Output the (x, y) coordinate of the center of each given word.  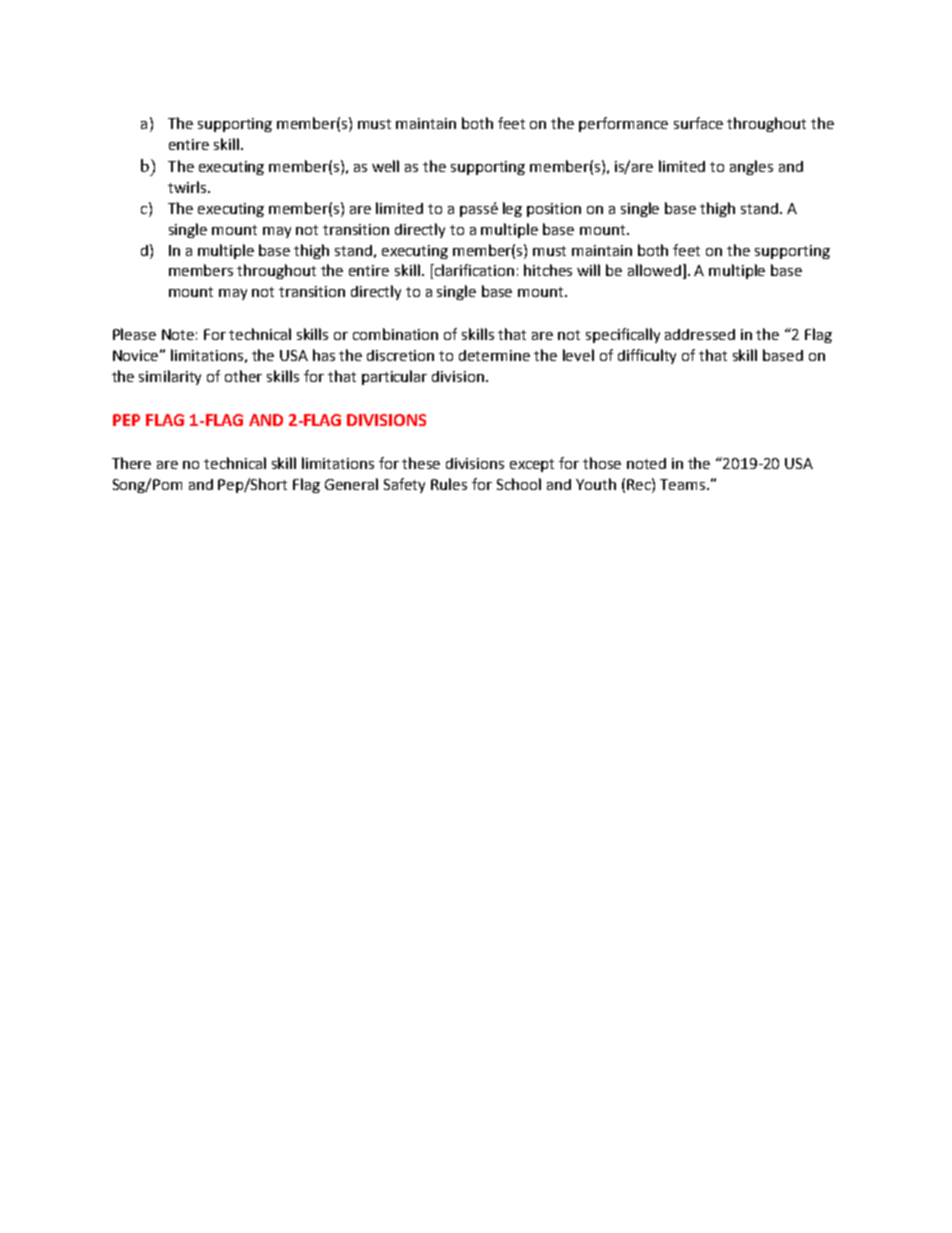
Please (134, 334)
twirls (188, 187)
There (131, 463)
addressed (700, 334)
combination (395, 334)
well (385, 166)
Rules (449, 484)
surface (698, 123)
